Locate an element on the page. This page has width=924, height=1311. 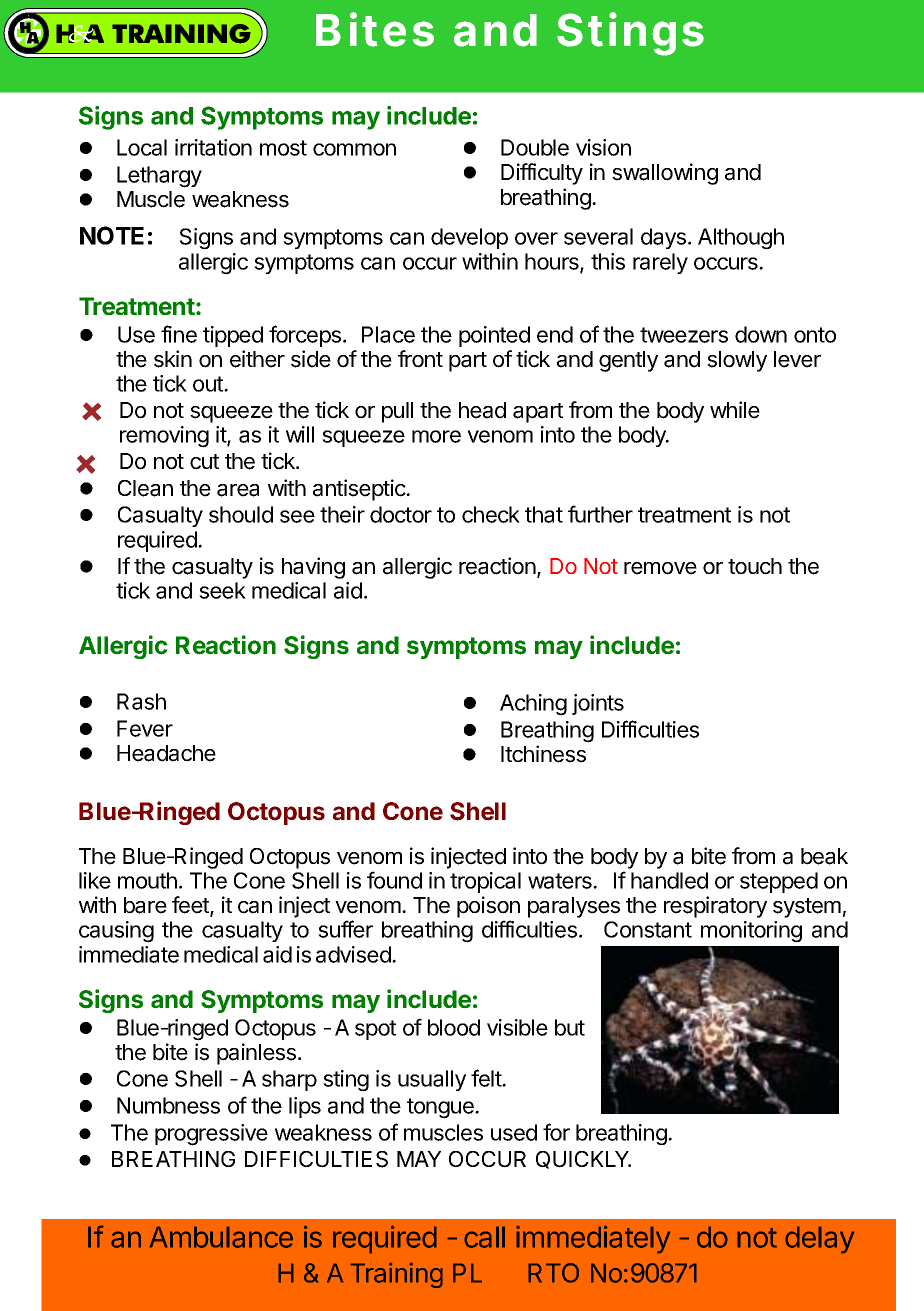
Lethargy is located at coordinates (159, 177).
